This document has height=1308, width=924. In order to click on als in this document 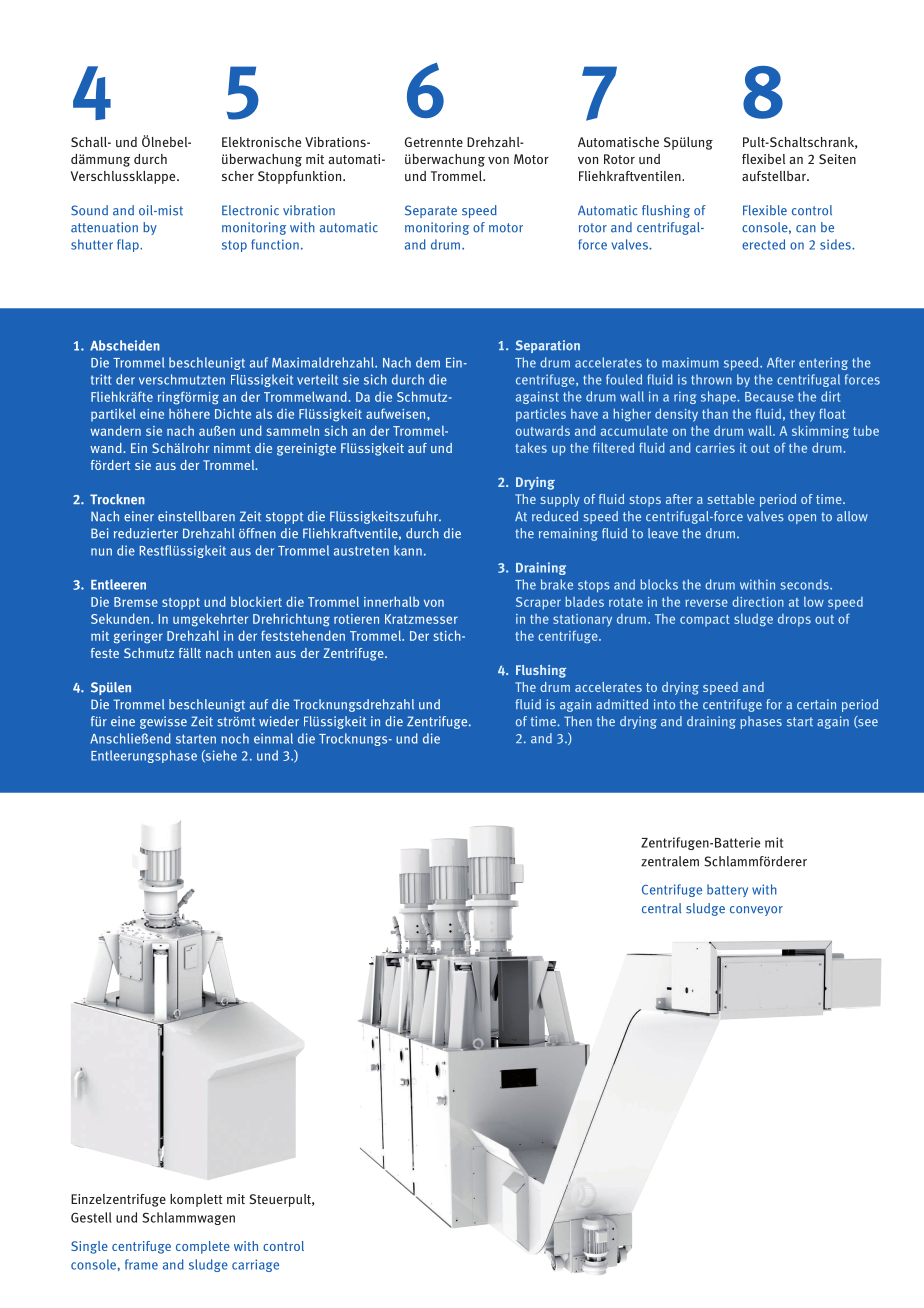, I will do `click(264, 413)`.
